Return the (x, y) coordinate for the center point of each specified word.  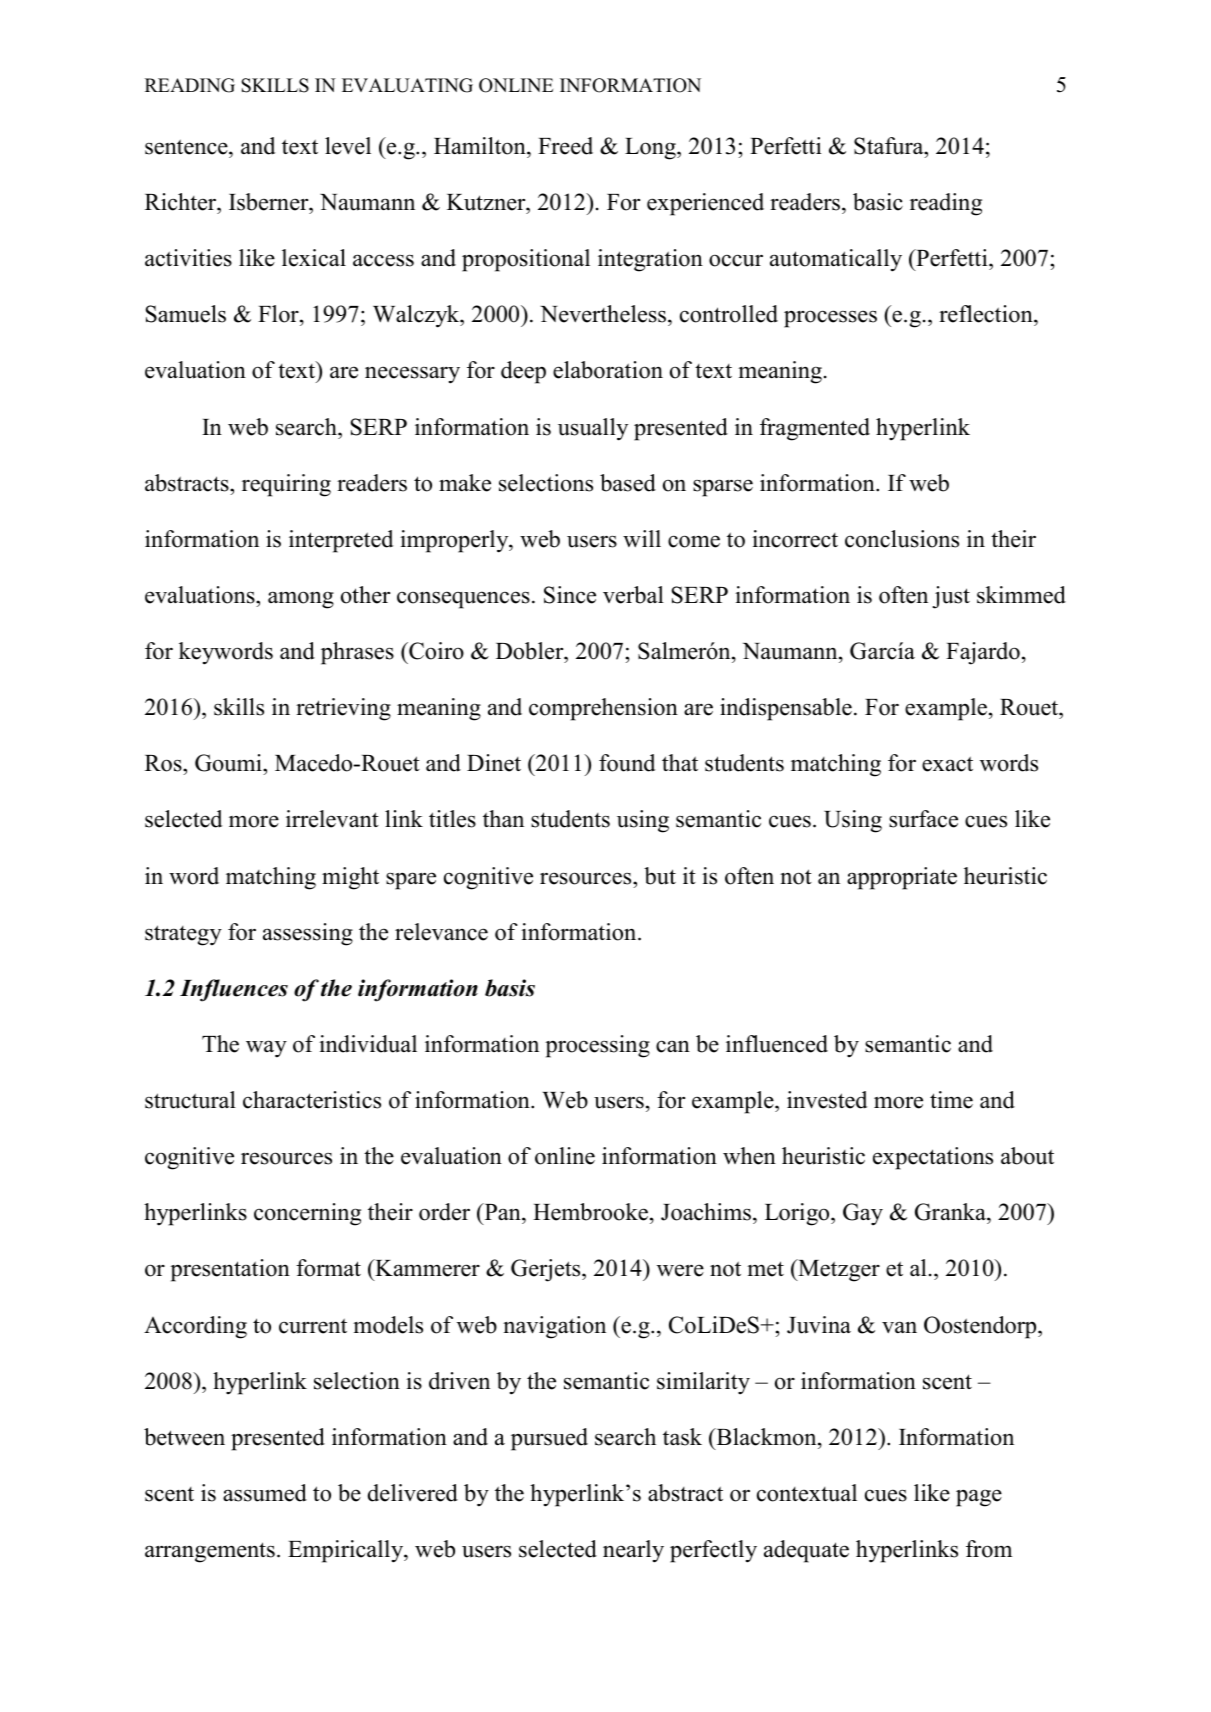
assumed (265, 1493)
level (348, 146)
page (979, 1498)
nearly (633, 1551)
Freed (565, 146)
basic (878, 202)
